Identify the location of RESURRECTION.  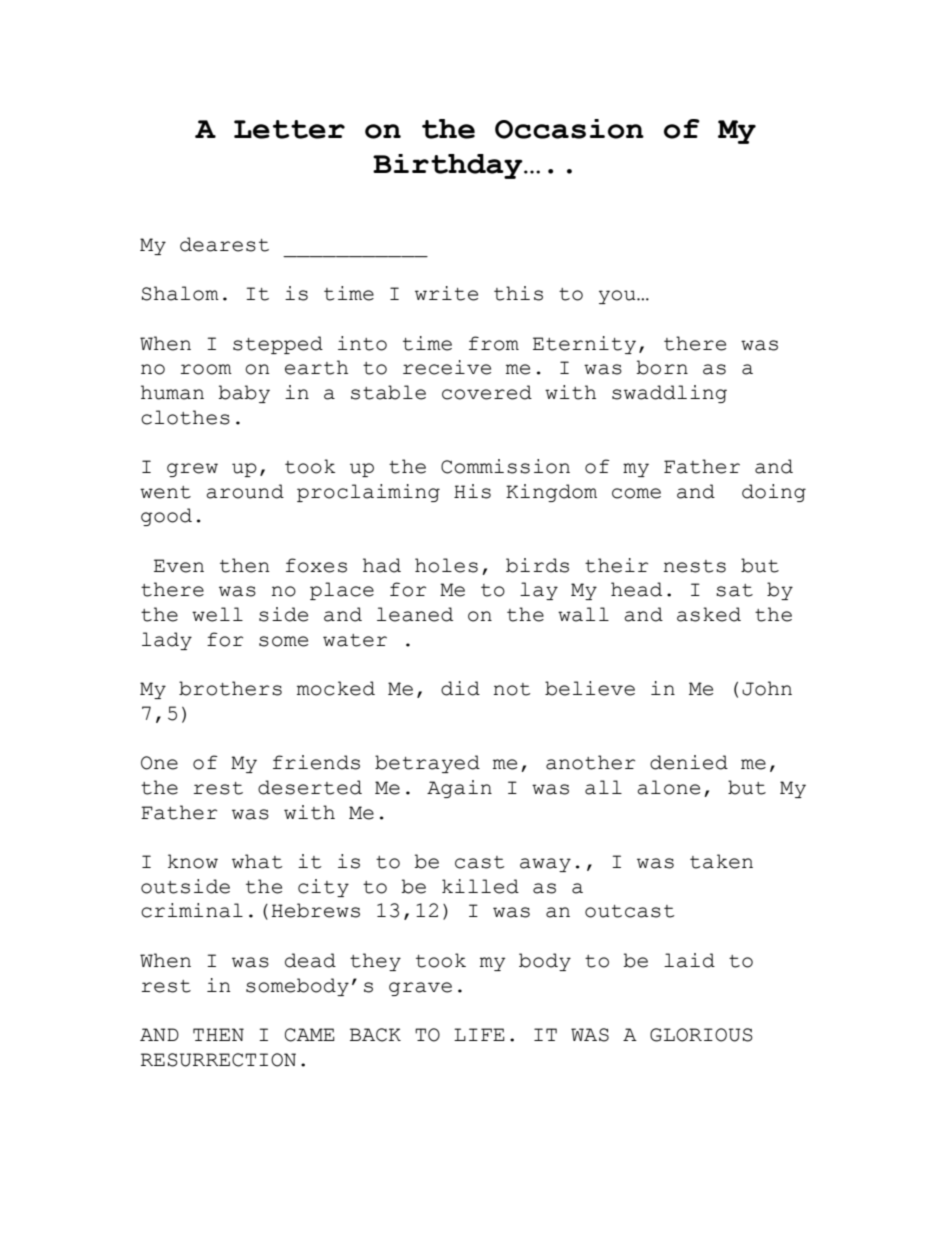
(218, 1060).
